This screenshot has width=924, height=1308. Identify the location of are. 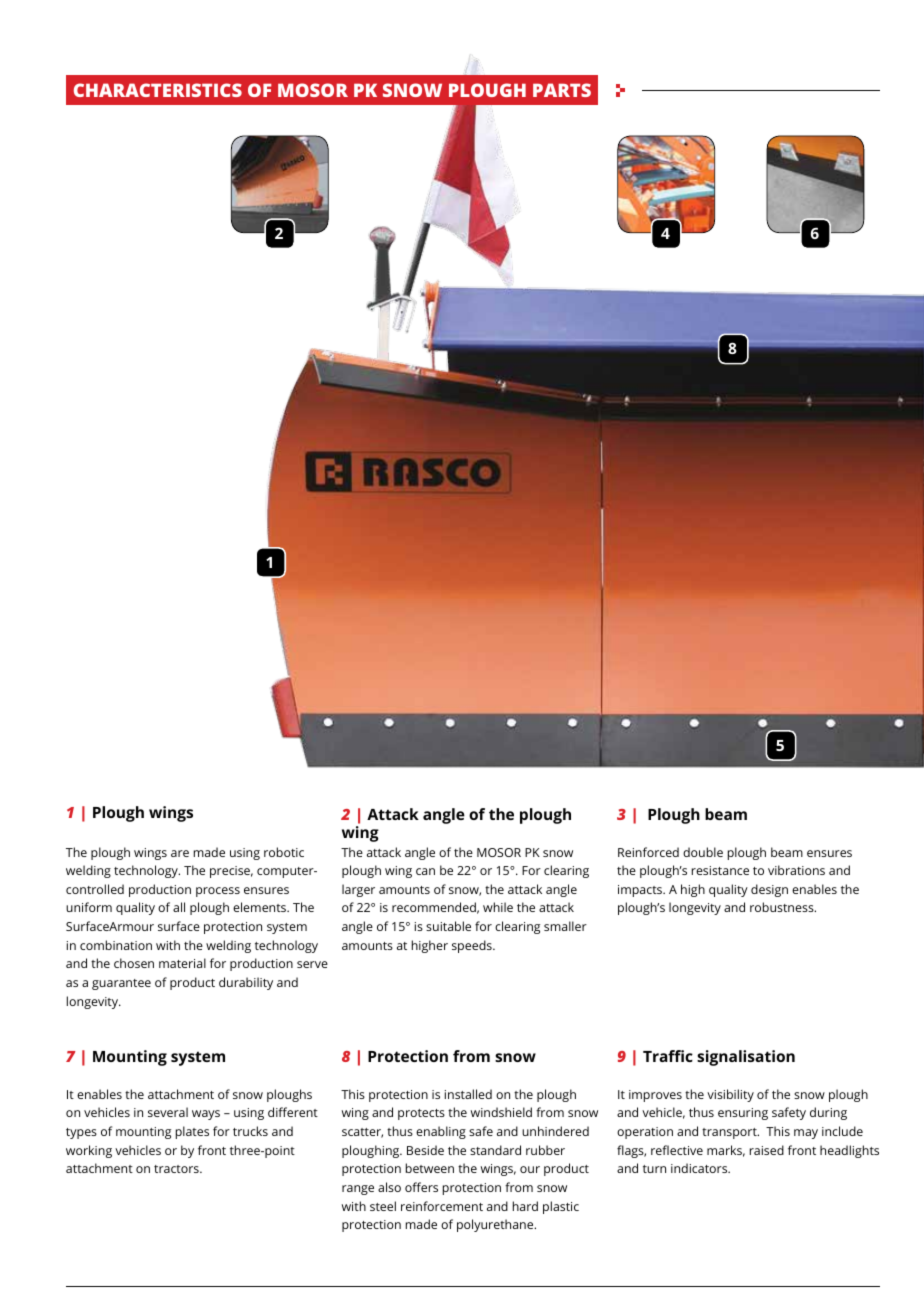
(180, 853).
